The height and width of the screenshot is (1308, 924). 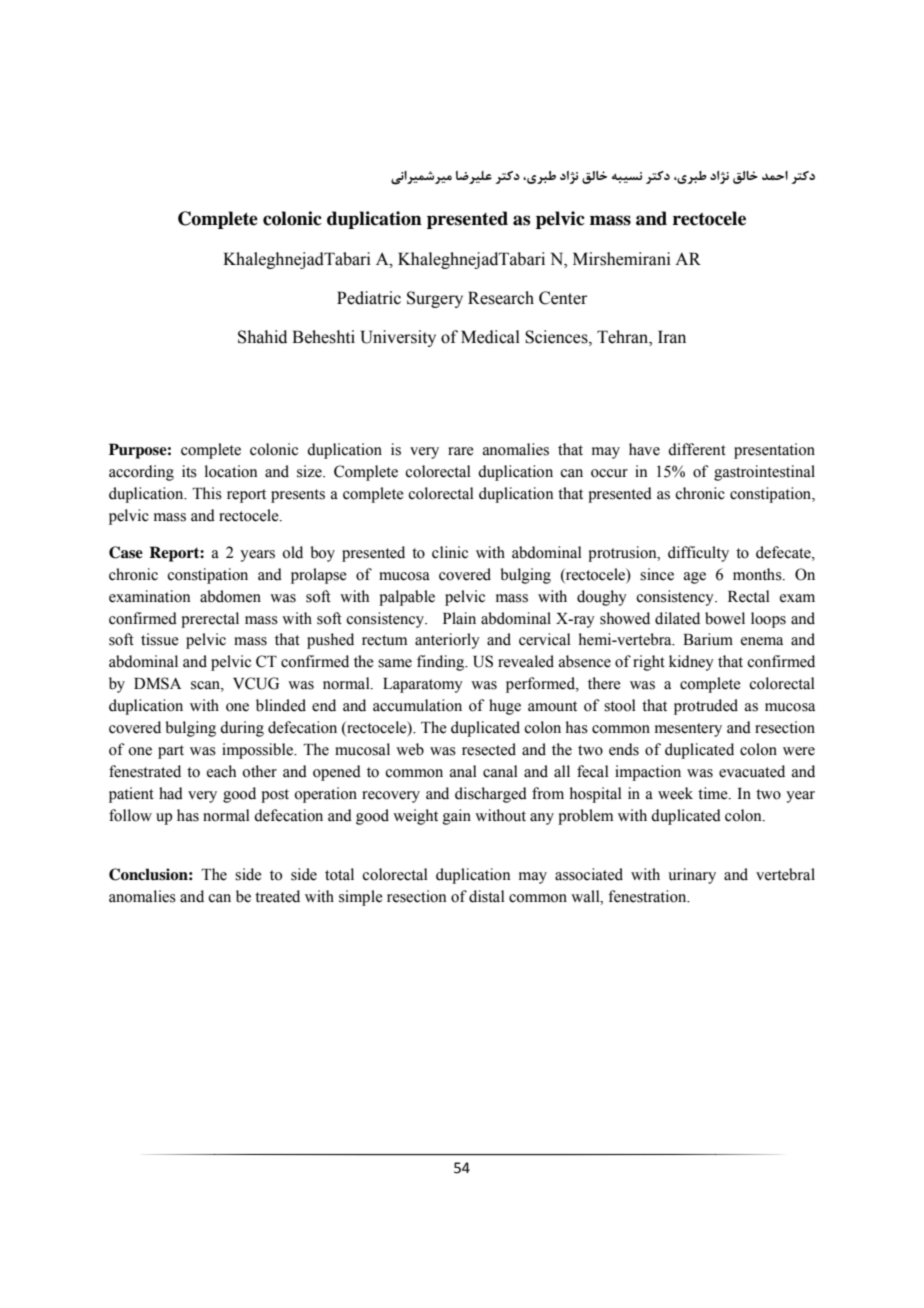 What do you see at coordinates (461, 451) in the screenshot?
I see `rare` at bounding box center [461, 451].
